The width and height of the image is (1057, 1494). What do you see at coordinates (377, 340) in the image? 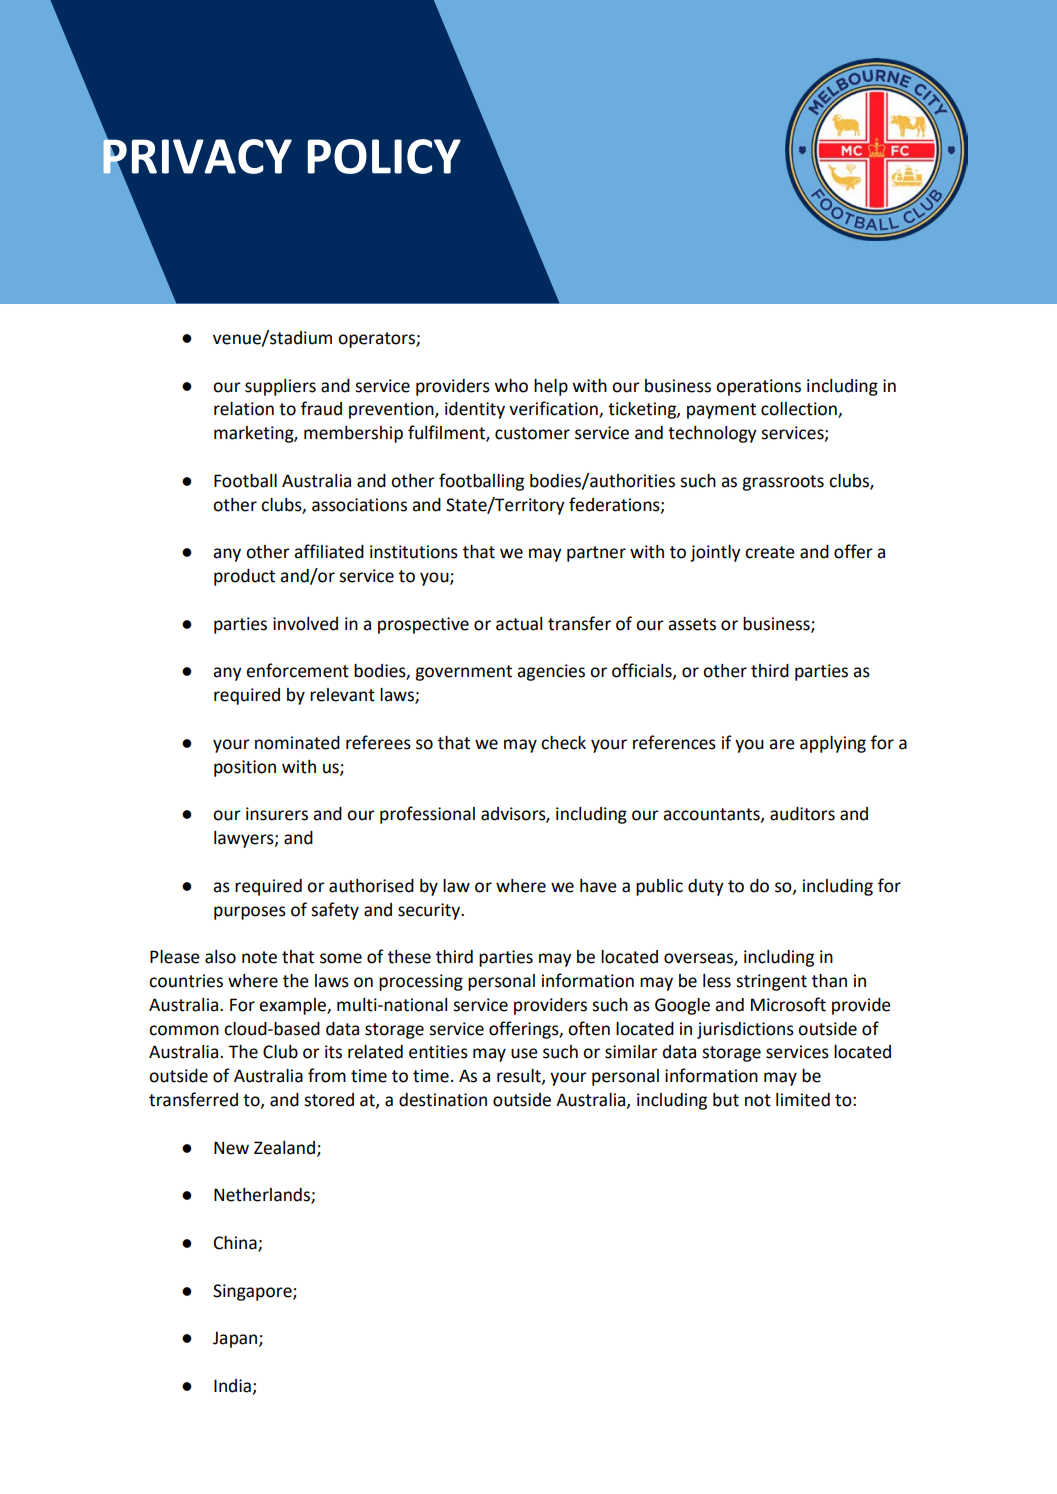
I see `operators` at bounding box center [377, 340].
